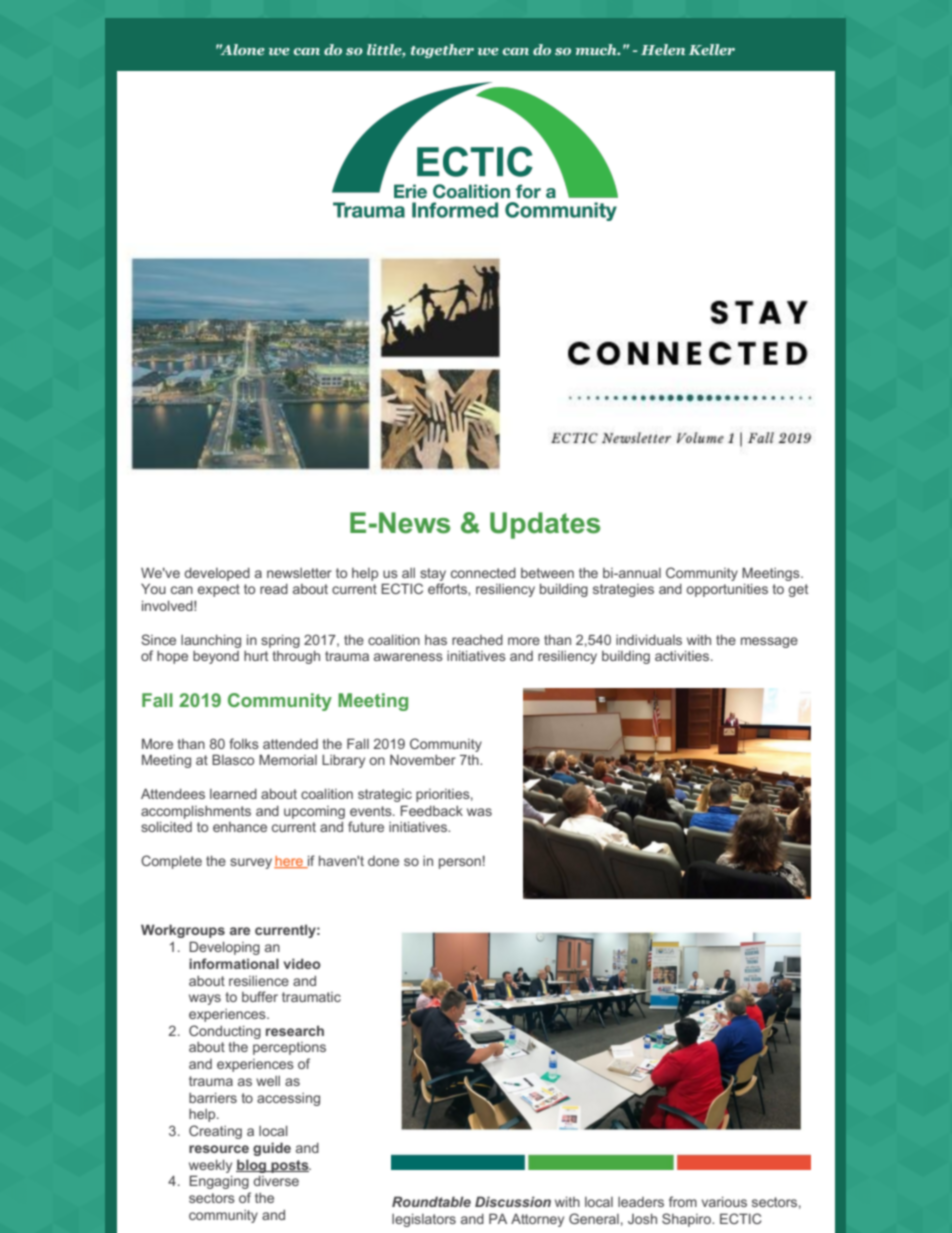  Describe the element at coordinates (477, 640) in the document. I see `reached` at that location.
